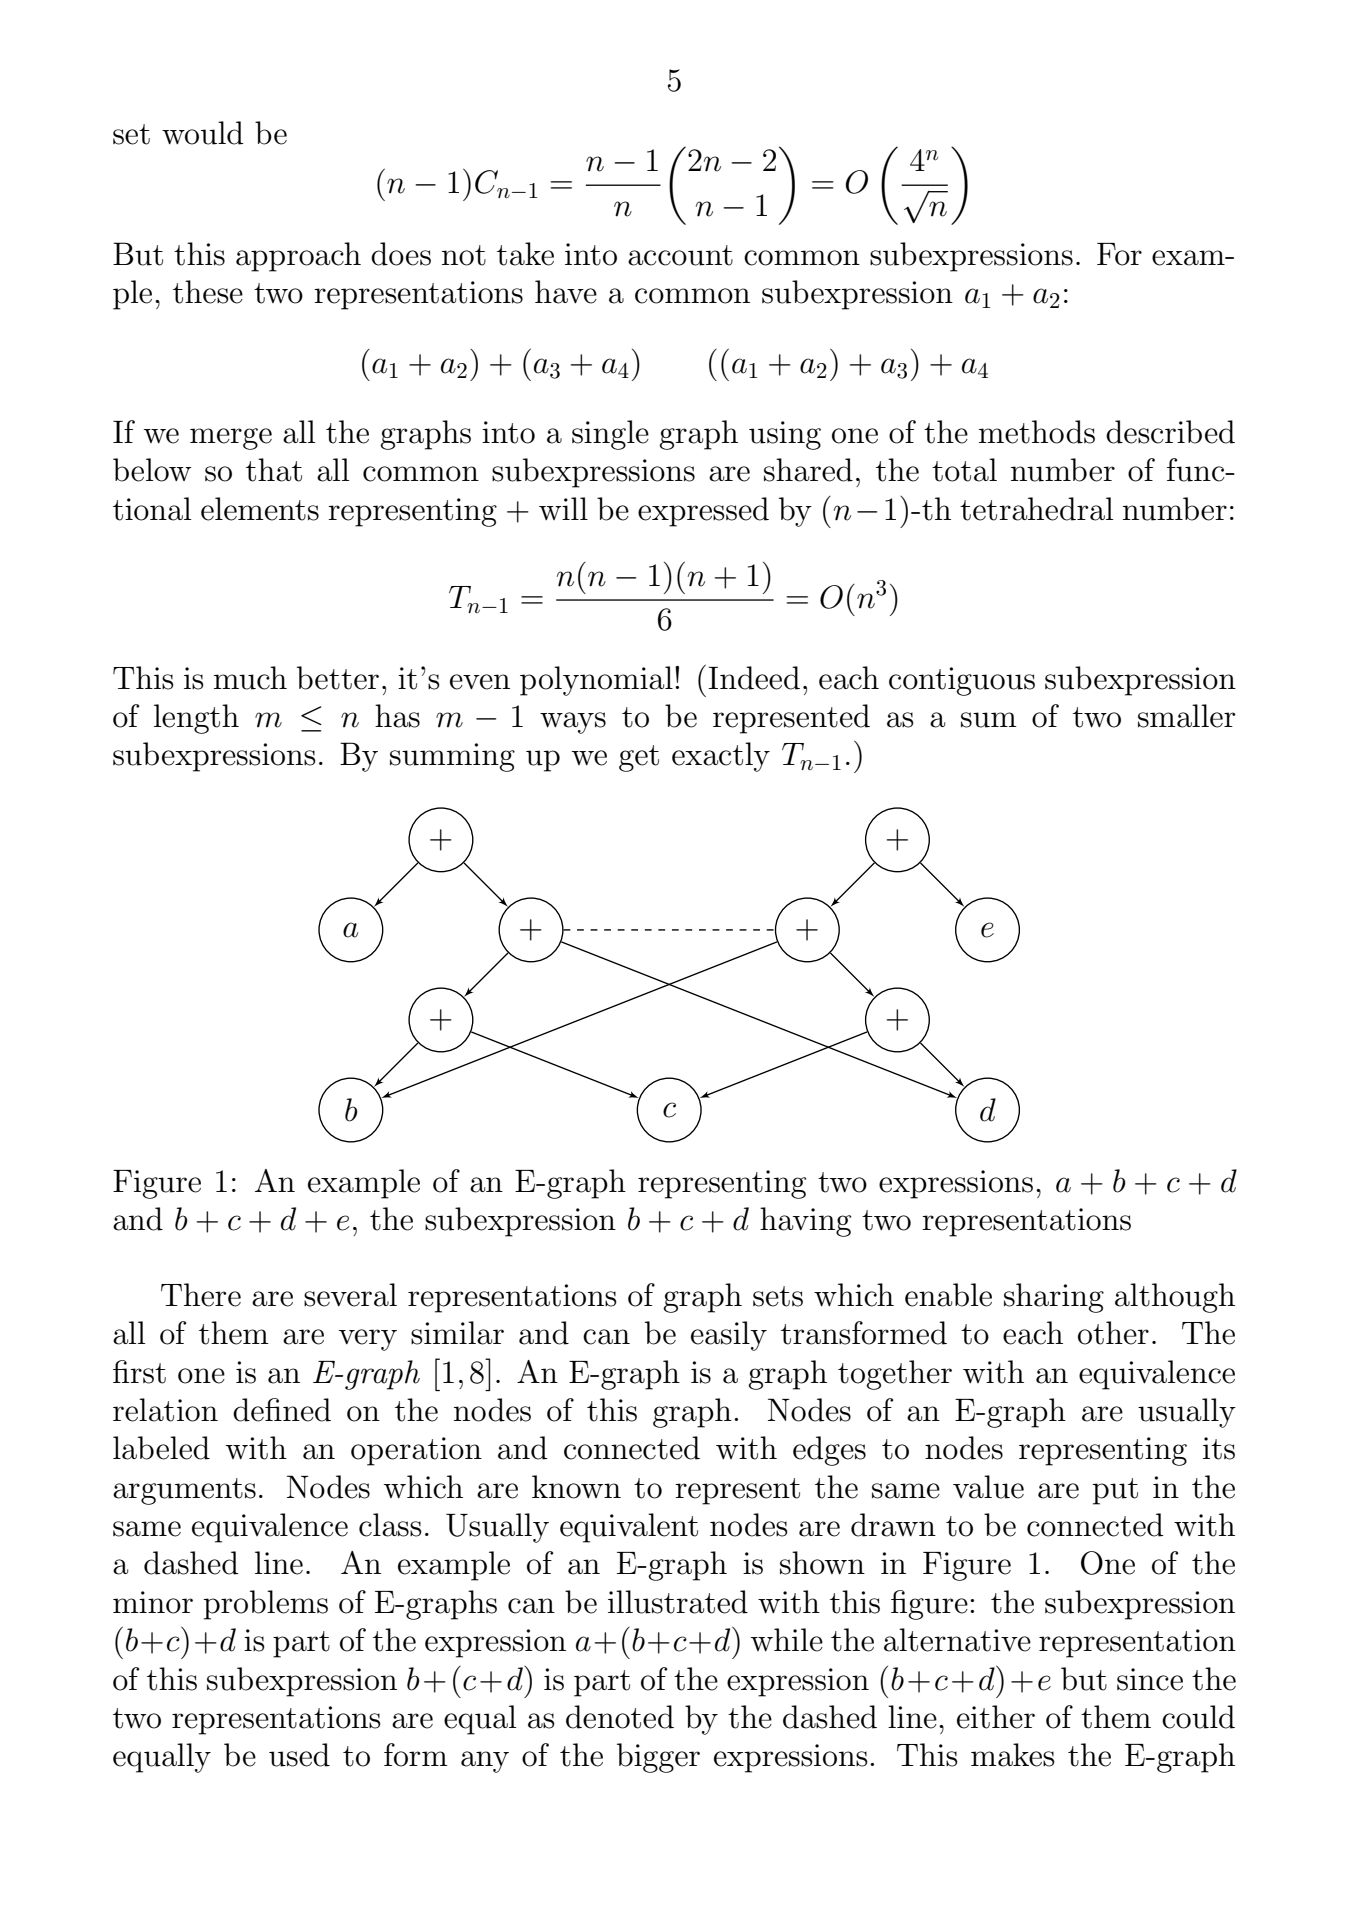 This screenshot has height=1907, width=1349. What do you see at coordinates (680, 255) in the screenshot?
I see `account` at bounding box center [680, 255].
